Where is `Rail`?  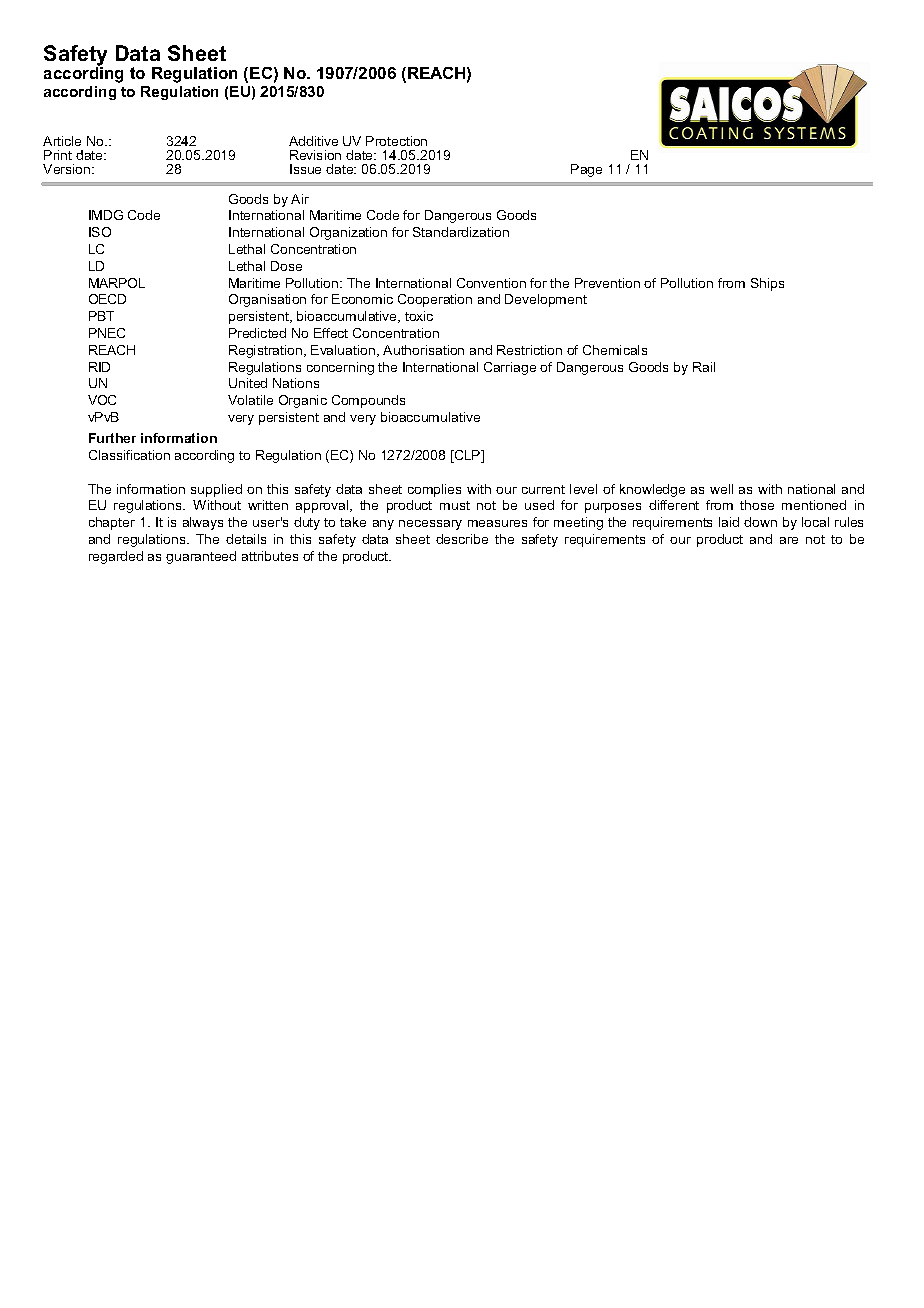
Rail is located at coordinates (704, 367).
